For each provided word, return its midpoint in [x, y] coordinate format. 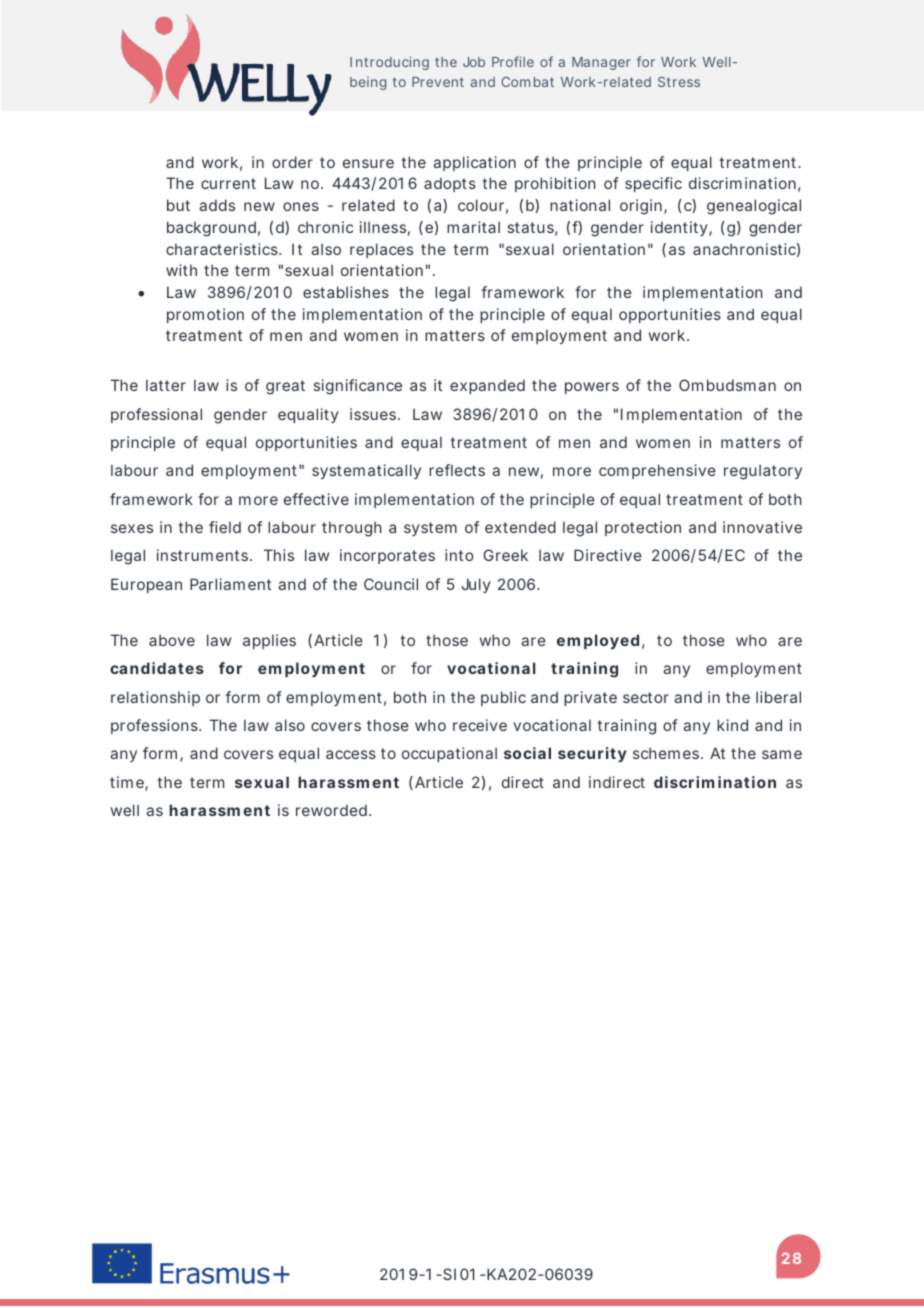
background [211, 229]
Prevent [438, 82]
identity [680, 228]
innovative [762, 527]
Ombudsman [727, 385]
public [503, 698]
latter [166, 385]
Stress [679, 82]
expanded [487, 386]
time [128, 783]
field [225, 527]
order [292, 162]
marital [473, 227]
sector [646, 697]
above [172, 640]
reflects [457, 470]
